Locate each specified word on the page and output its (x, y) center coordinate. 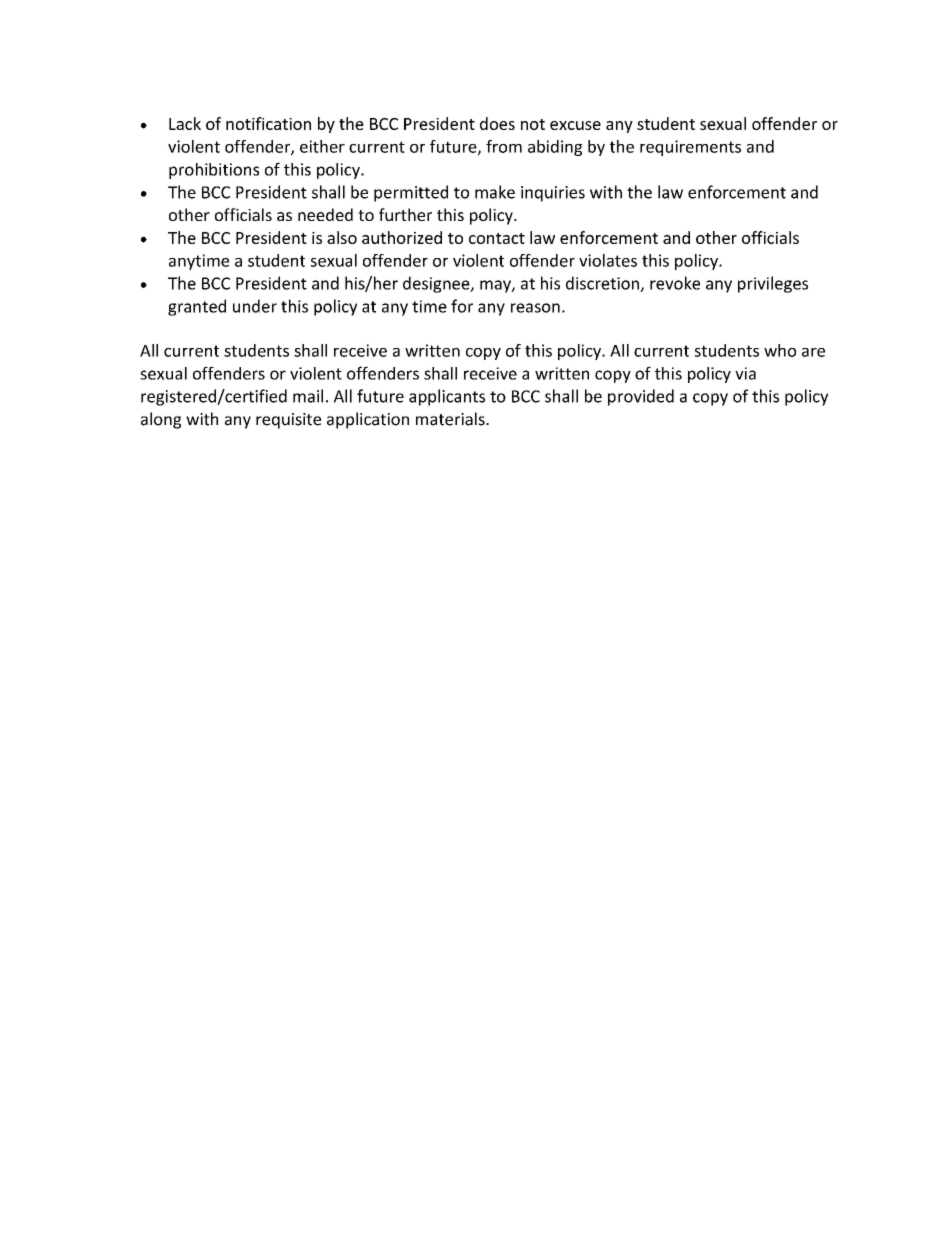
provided (641, 397)
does (497, 123)
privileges (773, 284)
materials (451, 419)
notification (268, 123)
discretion (603, 284)
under (255, 306)
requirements (690, 148)
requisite (288, 421)
